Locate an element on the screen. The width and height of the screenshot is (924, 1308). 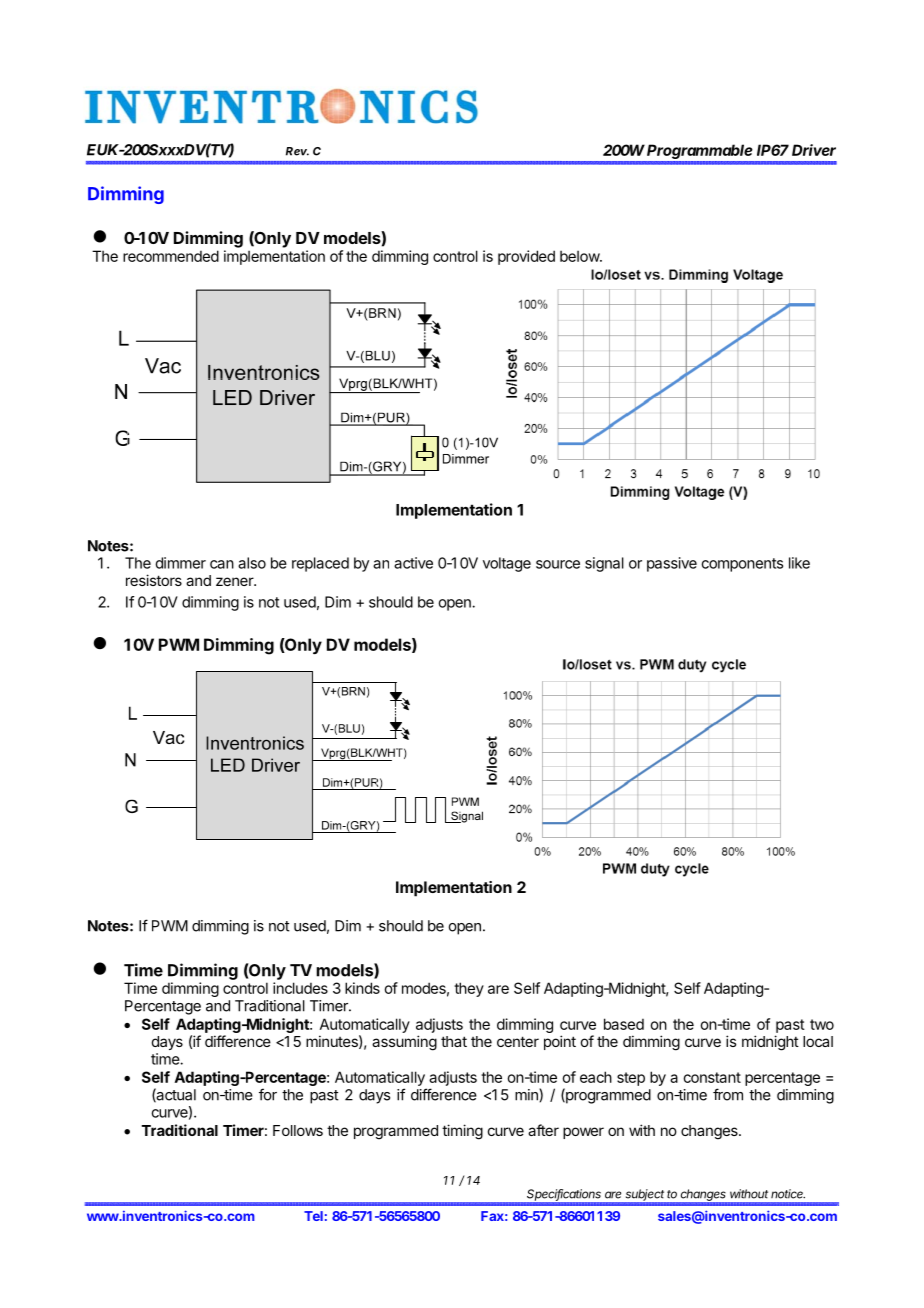
voltage is located at coordinates (507, 564).
